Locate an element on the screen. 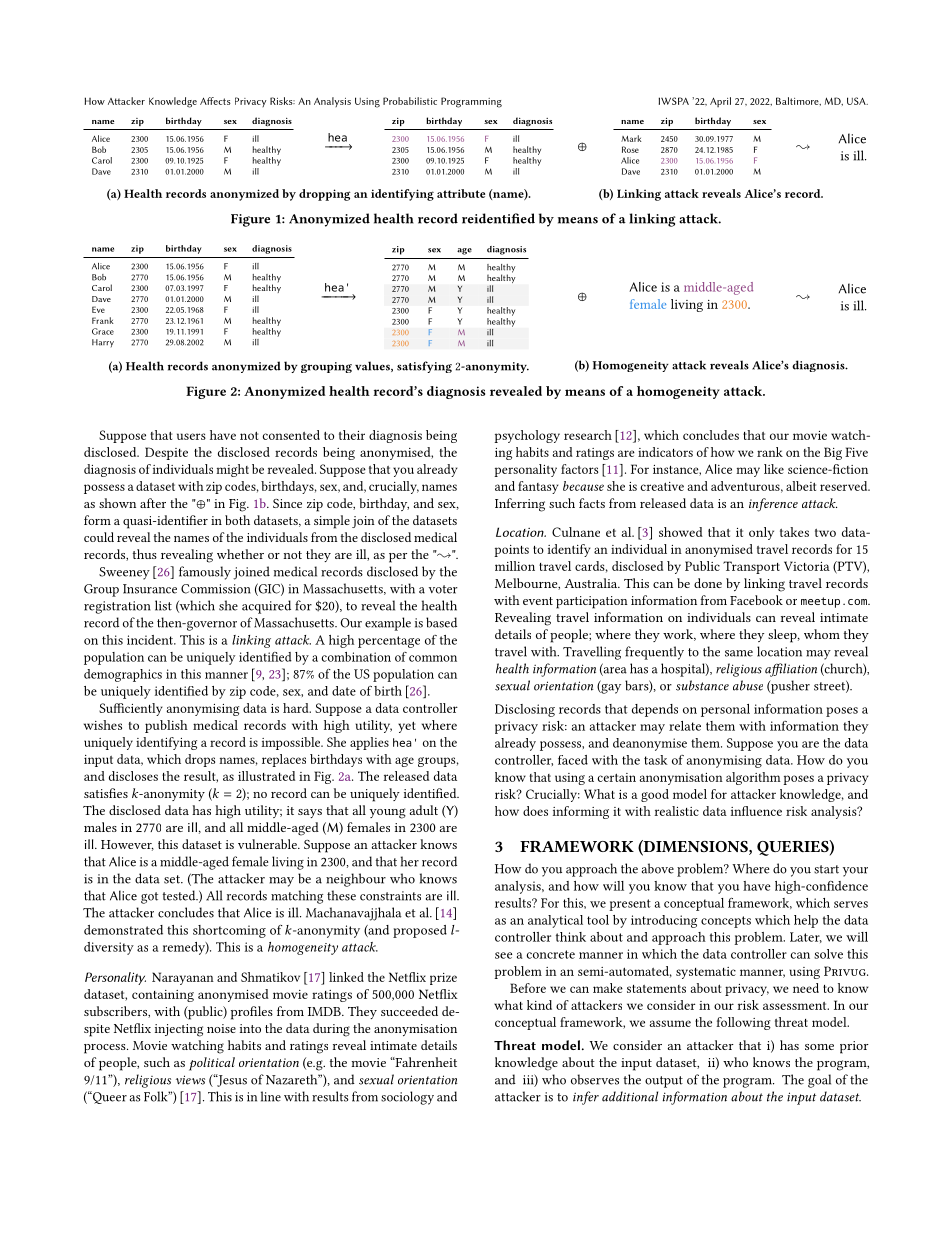 The image size is (952, 1233). views is located at coordinates (190, 1080).
